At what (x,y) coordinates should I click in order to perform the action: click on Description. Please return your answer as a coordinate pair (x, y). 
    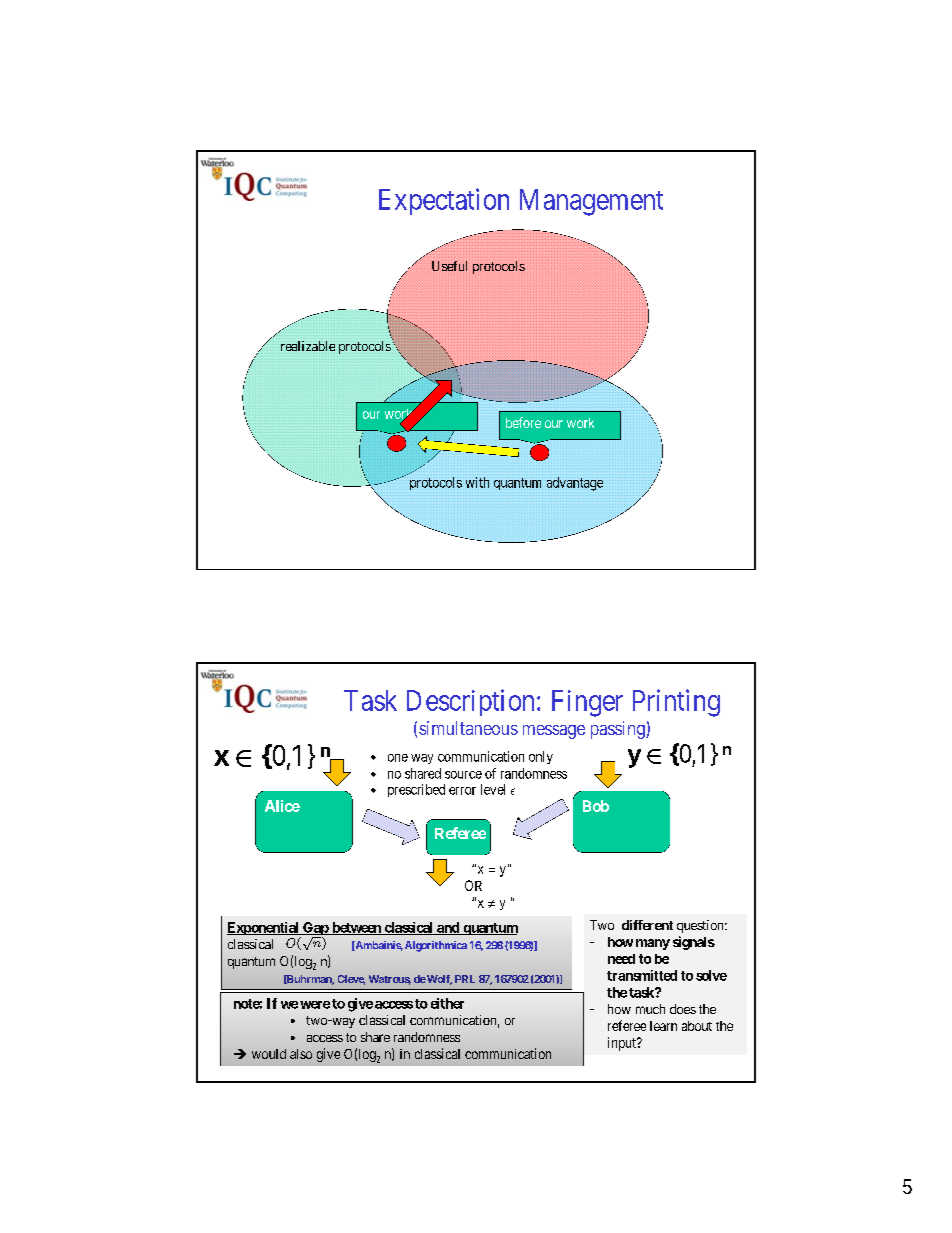
    Looking at the image, I should click on (470, 702).
